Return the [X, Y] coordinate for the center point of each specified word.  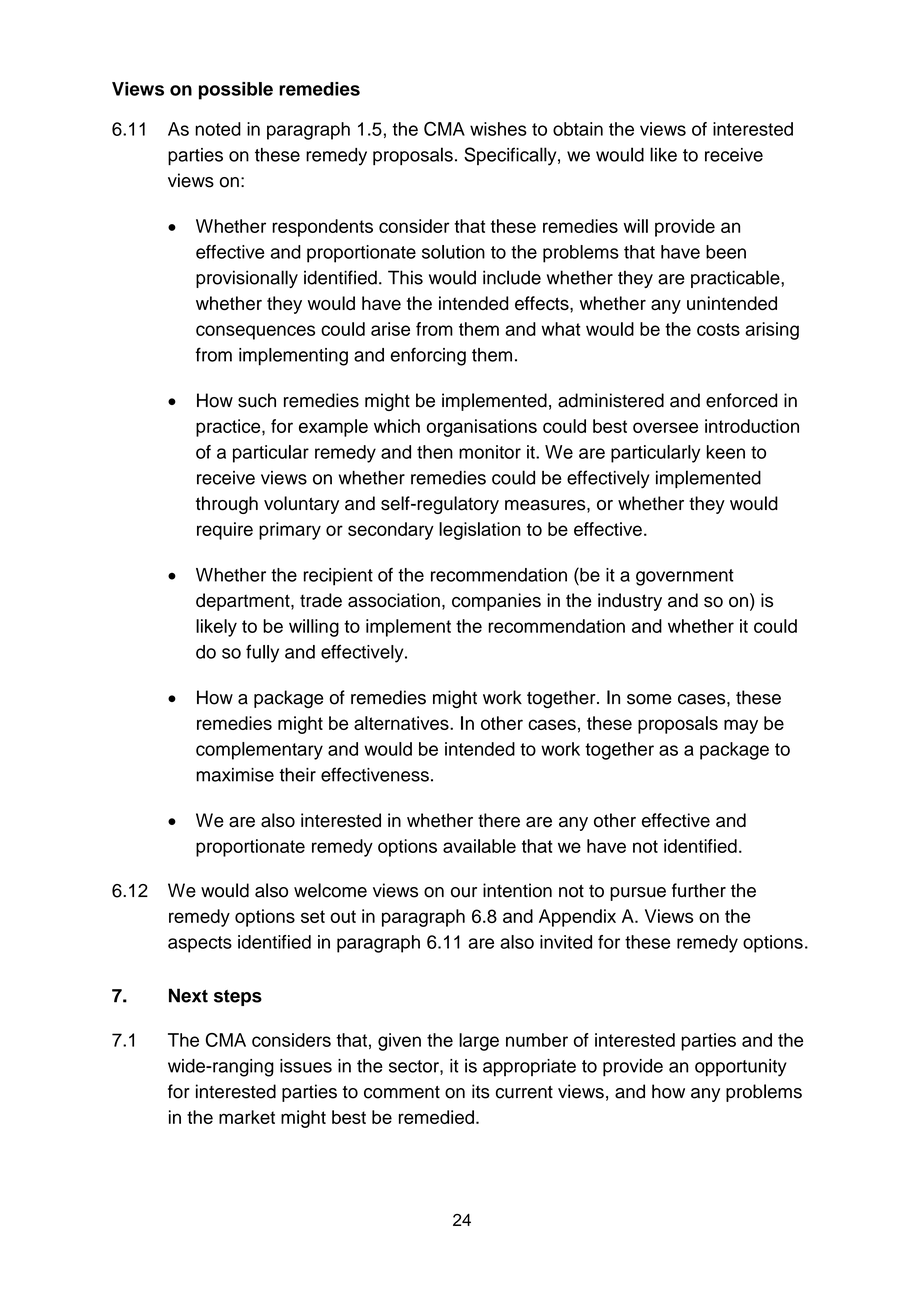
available [479, 846]
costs [718, 329]
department [244, 602]
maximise [235, 775]
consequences [255, 332]
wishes [498, 129]
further [699, 890]
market [247, 1117]
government [685, 577]
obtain [578, 129]
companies [496, 602]
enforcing [428, 356]
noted [218, 129]
